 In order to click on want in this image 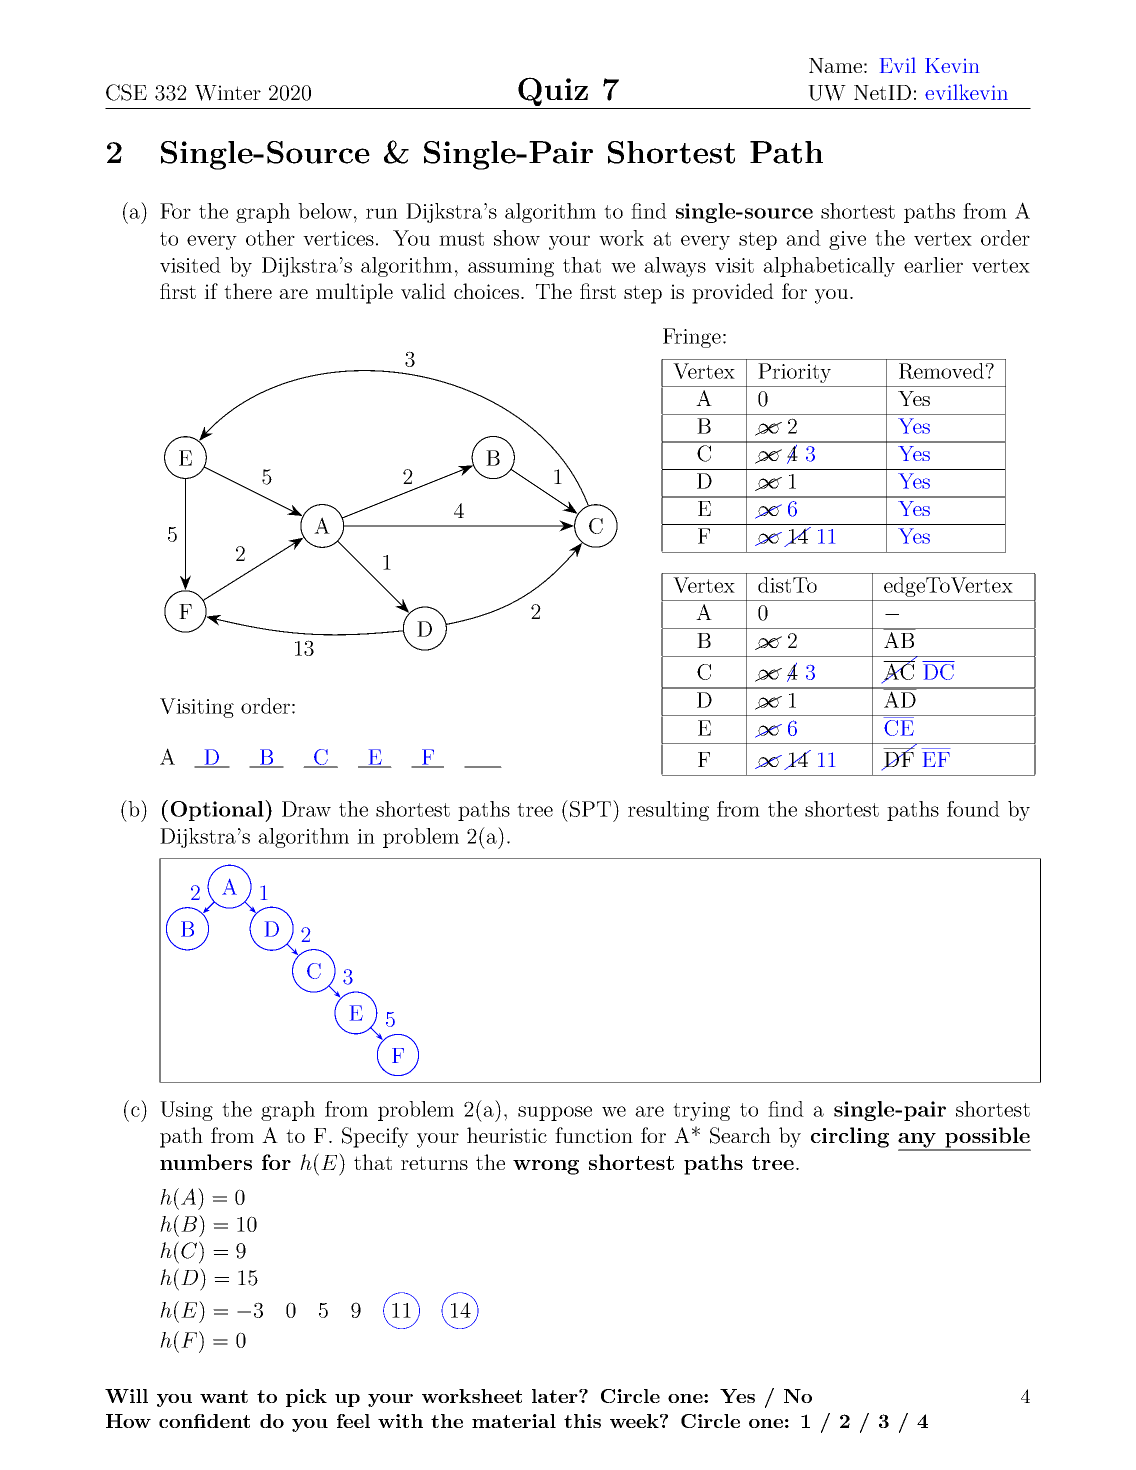, I will do `click(224, 1396)`.
